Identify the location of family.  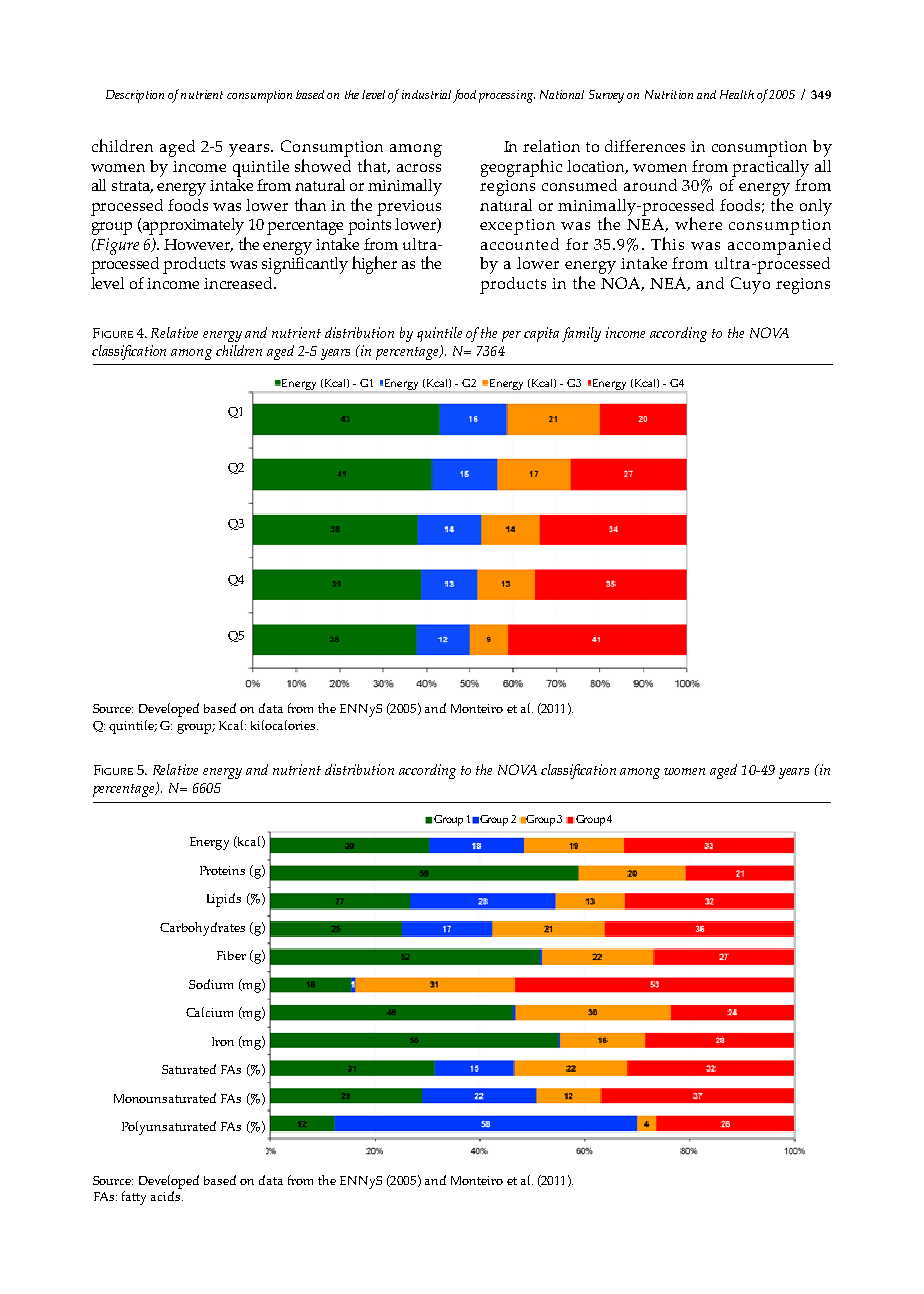
(581, 334).
